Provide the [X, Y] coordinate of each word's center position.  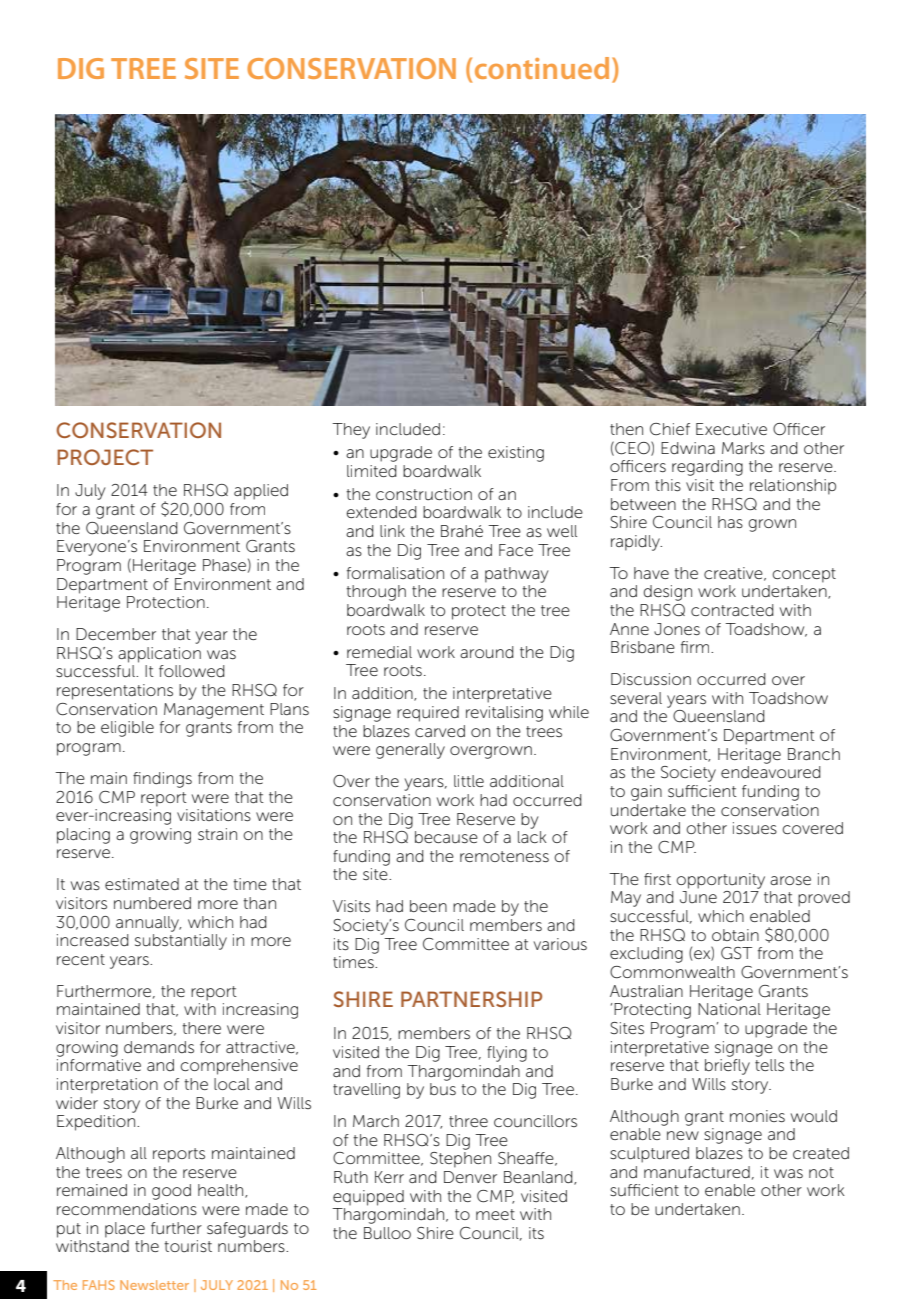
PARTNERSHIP [471, 999]
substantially [181, 942]
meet [495, 1214]
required [428, 714]
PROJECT [105, 457]
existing [516, 454]
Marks [743, 448]
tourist [188, 1246]
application [159, 655]
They [351, 431]
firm [696, 647]
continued [542, 68]
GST [736, 953]
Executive [731, 429]
